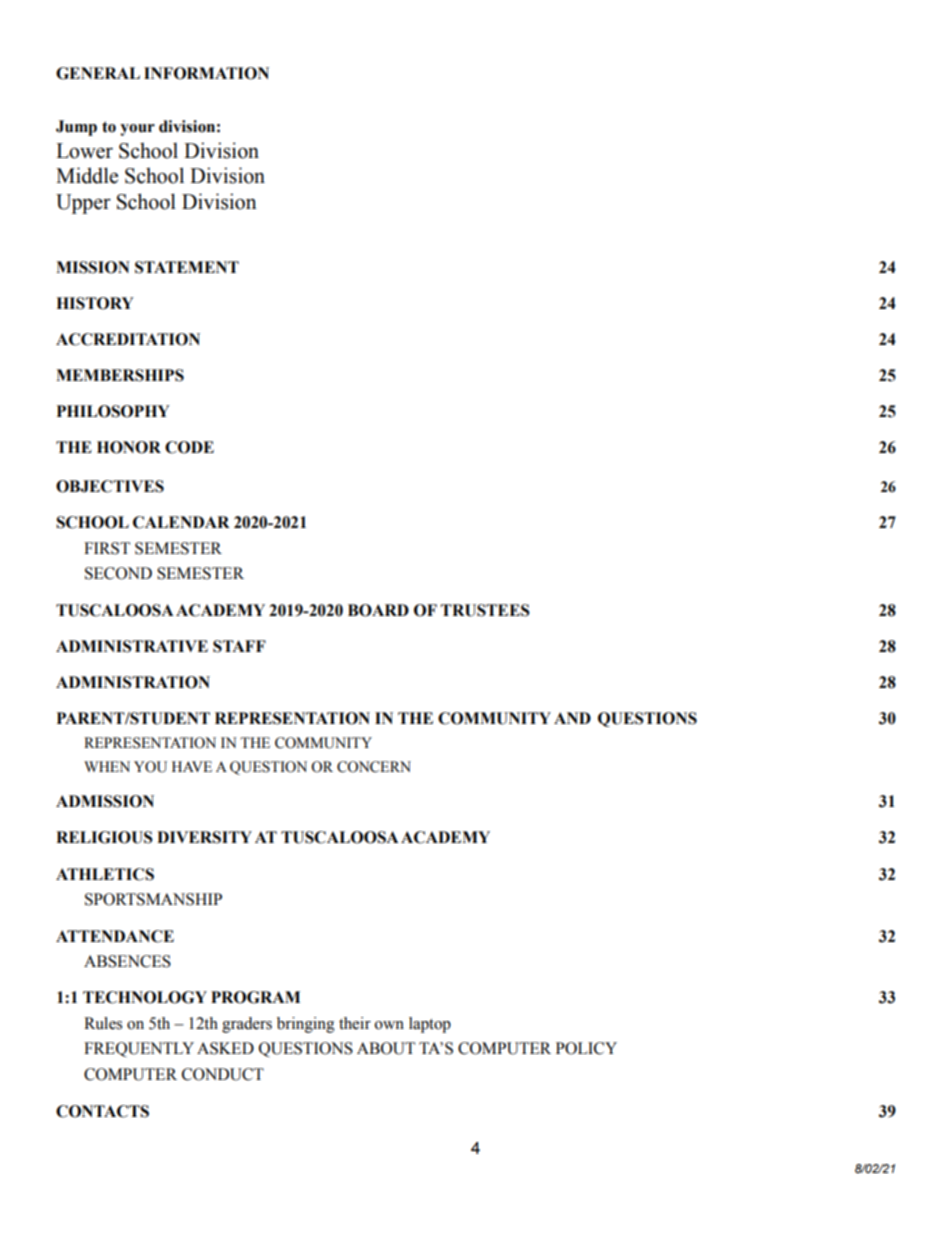 This screenshot has height=1233, width=952. I want to click on your, so click(137, 130).
